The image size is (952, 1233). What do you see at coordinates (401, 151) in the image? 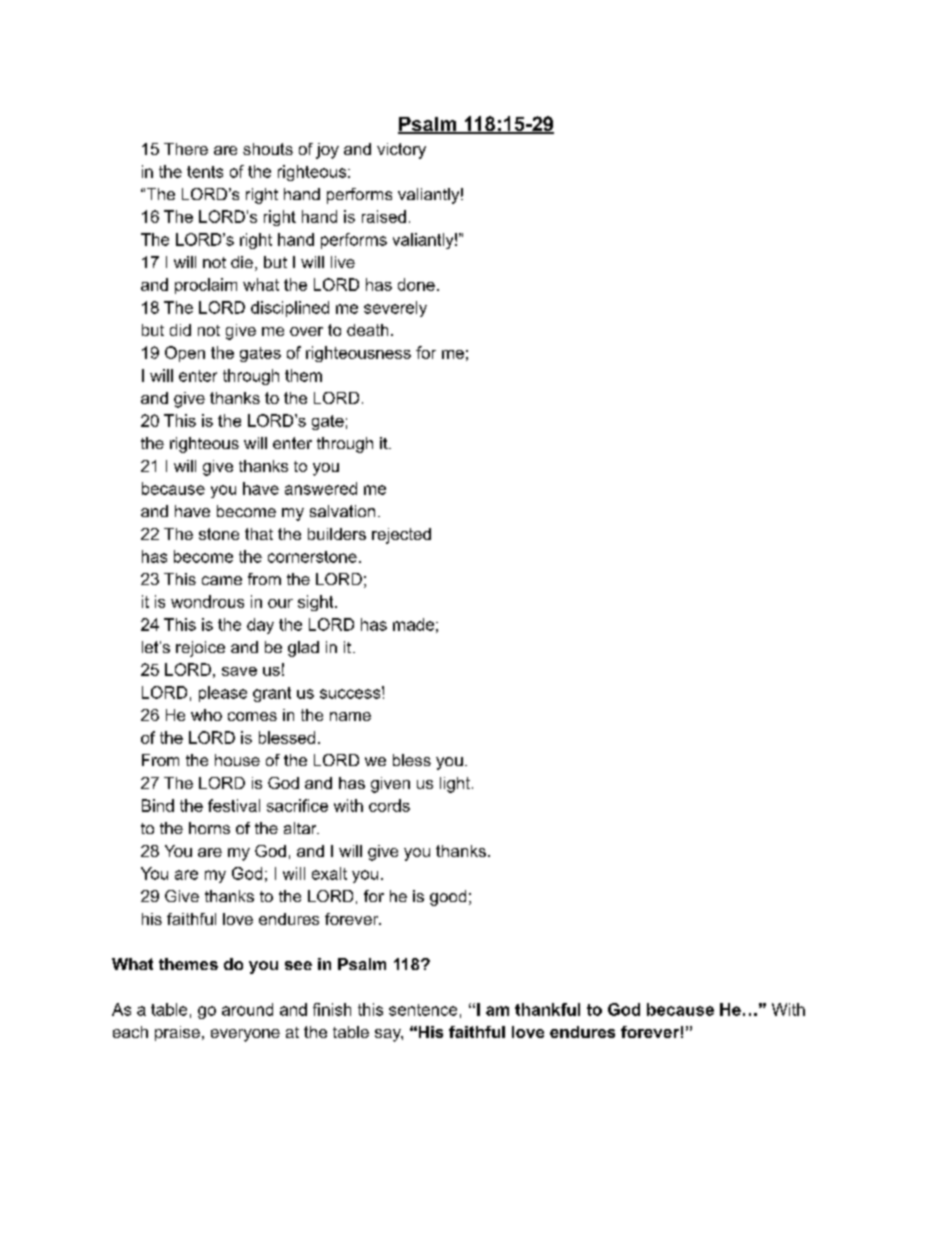
I see `victory` at bounding box center [401, 151].
